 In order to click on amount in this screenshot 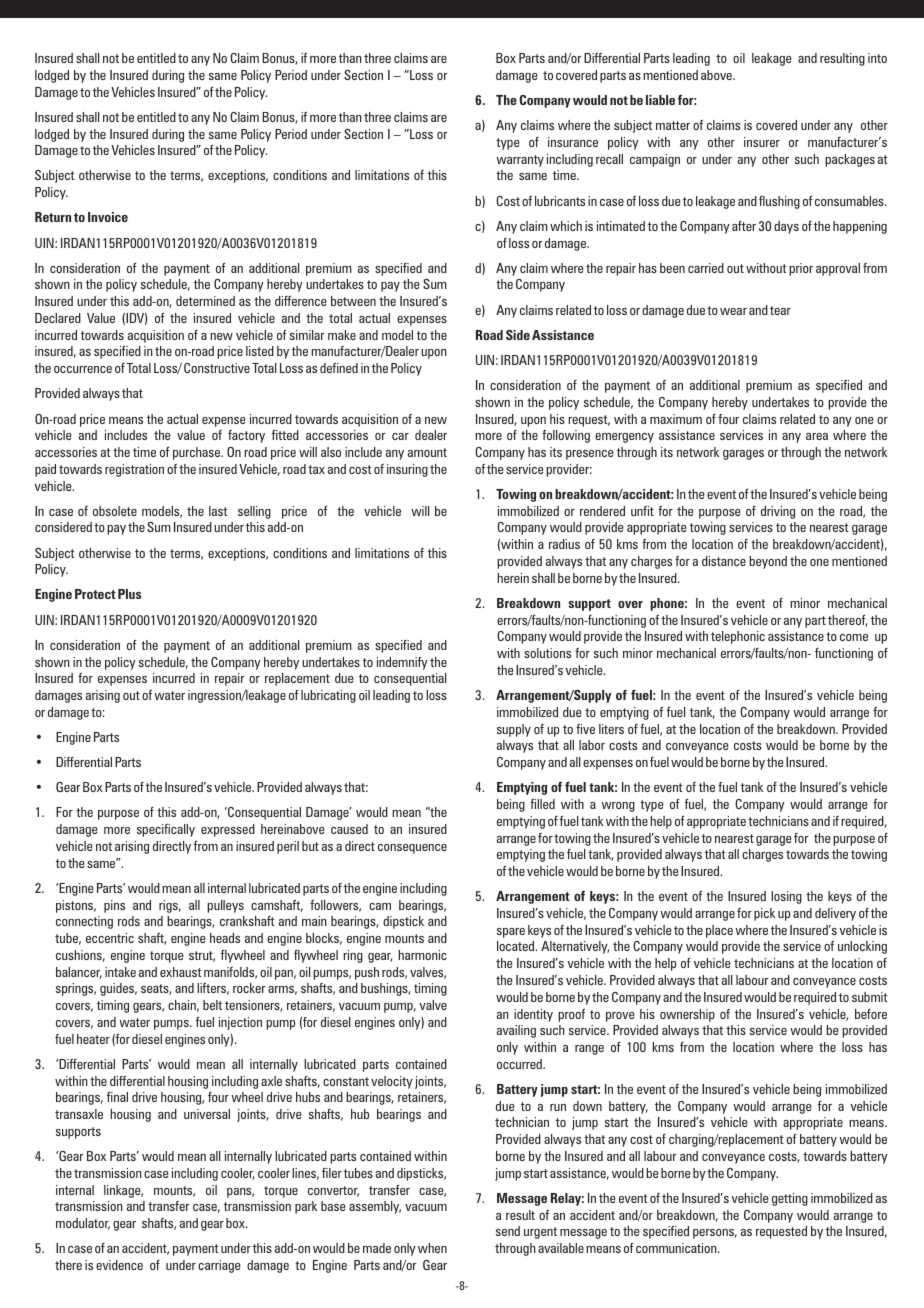, I will do `click(427, 452)`.
